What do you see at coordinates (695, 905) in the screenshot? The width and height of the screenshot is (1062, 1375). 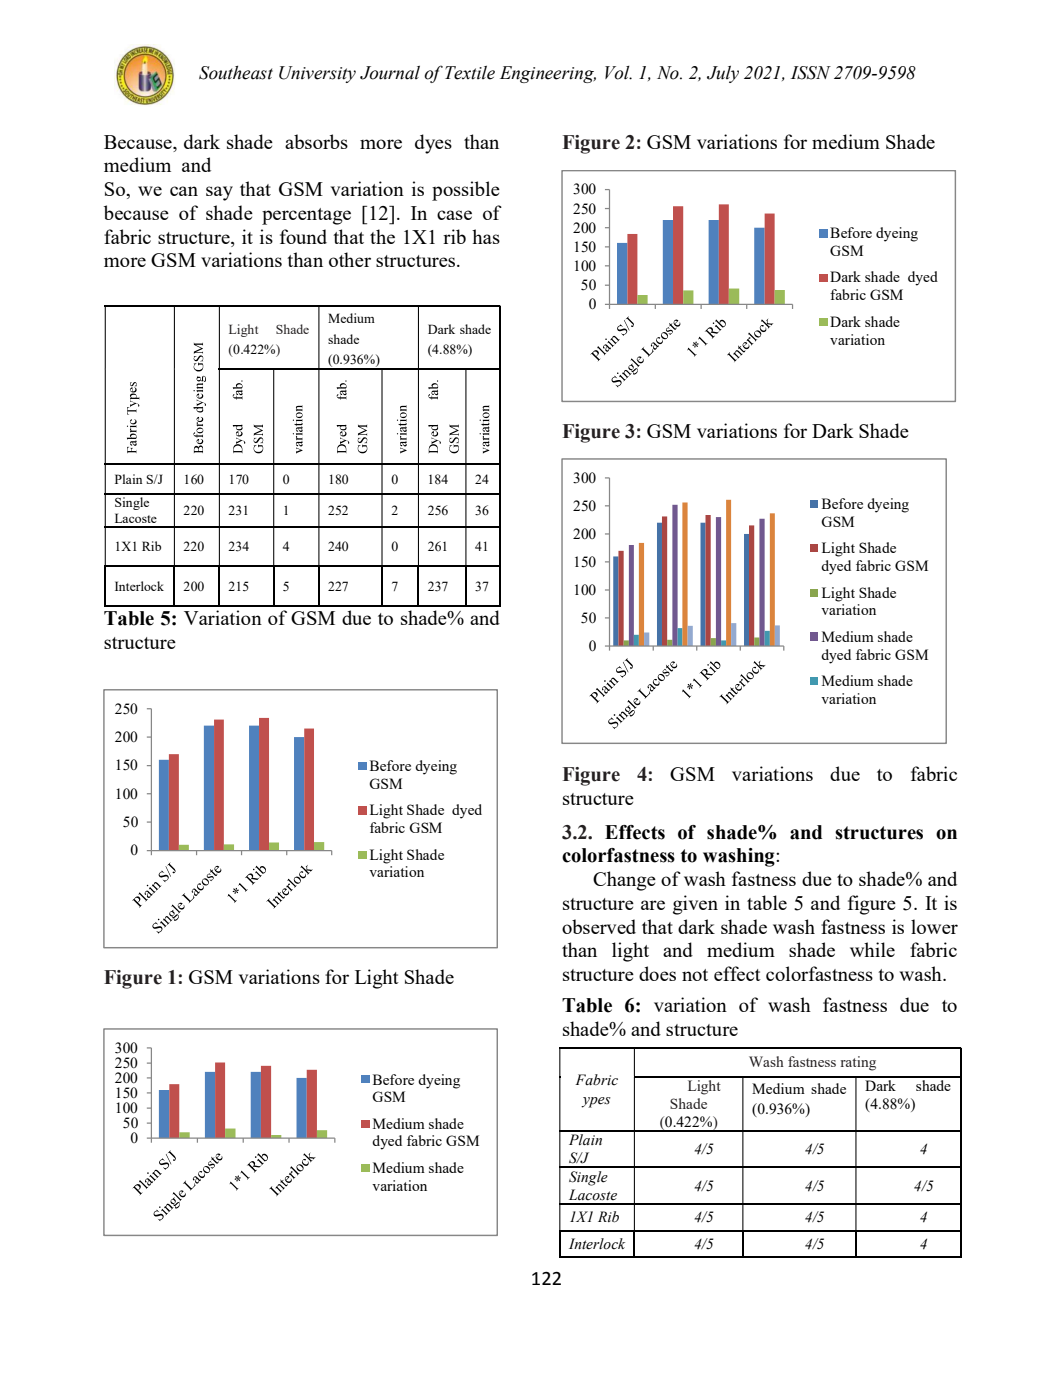 I see `given` at bounding box center [695, 905].
